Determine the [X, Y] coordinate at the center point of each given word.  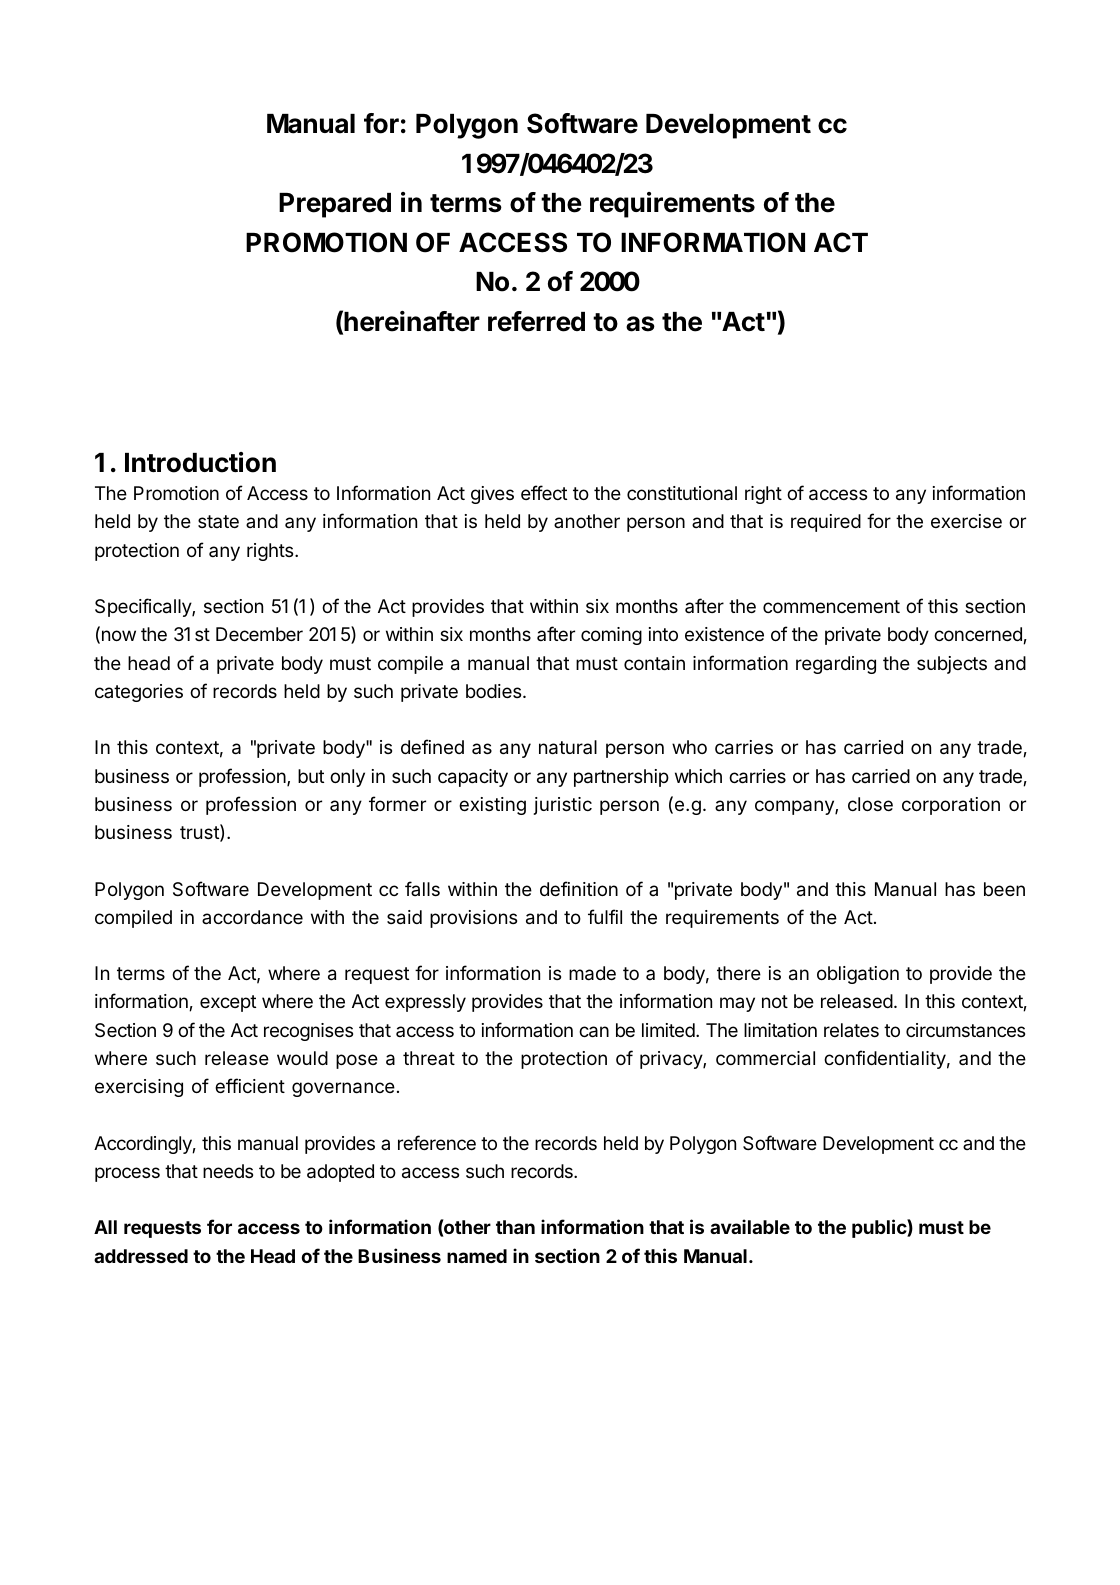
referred [536, 321]
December [259, 634]
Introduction [200, 462]
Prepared [335, 205]
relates [851, 1030]
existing [492, 806]
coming [611, 636]
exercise [966, 521]
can [594, 1032]
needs [228, 1171]
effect [544, 492]
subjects [952, 665]
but [311, 776]
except [228, 1003]
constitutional [682, 493]
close [870, 804]
